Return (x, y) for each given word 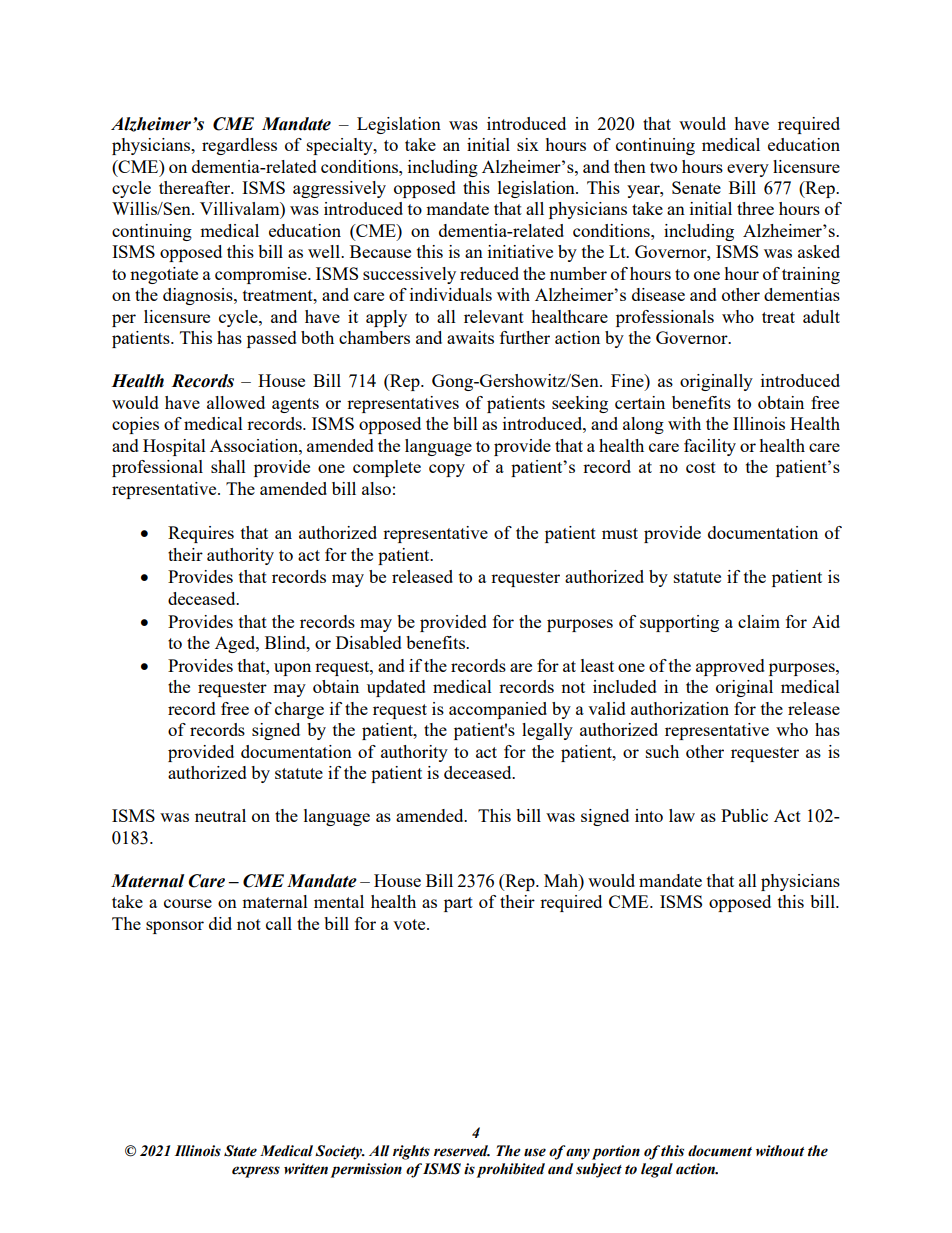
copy (447, 470)
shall (228, 466)
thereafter (196, 187)
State (240, 1151)
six (528, 144)
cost (701, 467)
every (748, 170)
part (458, 904)
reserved (462, 1151)
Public (744, 815)
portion (616, 1152)
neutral (220, 815)
